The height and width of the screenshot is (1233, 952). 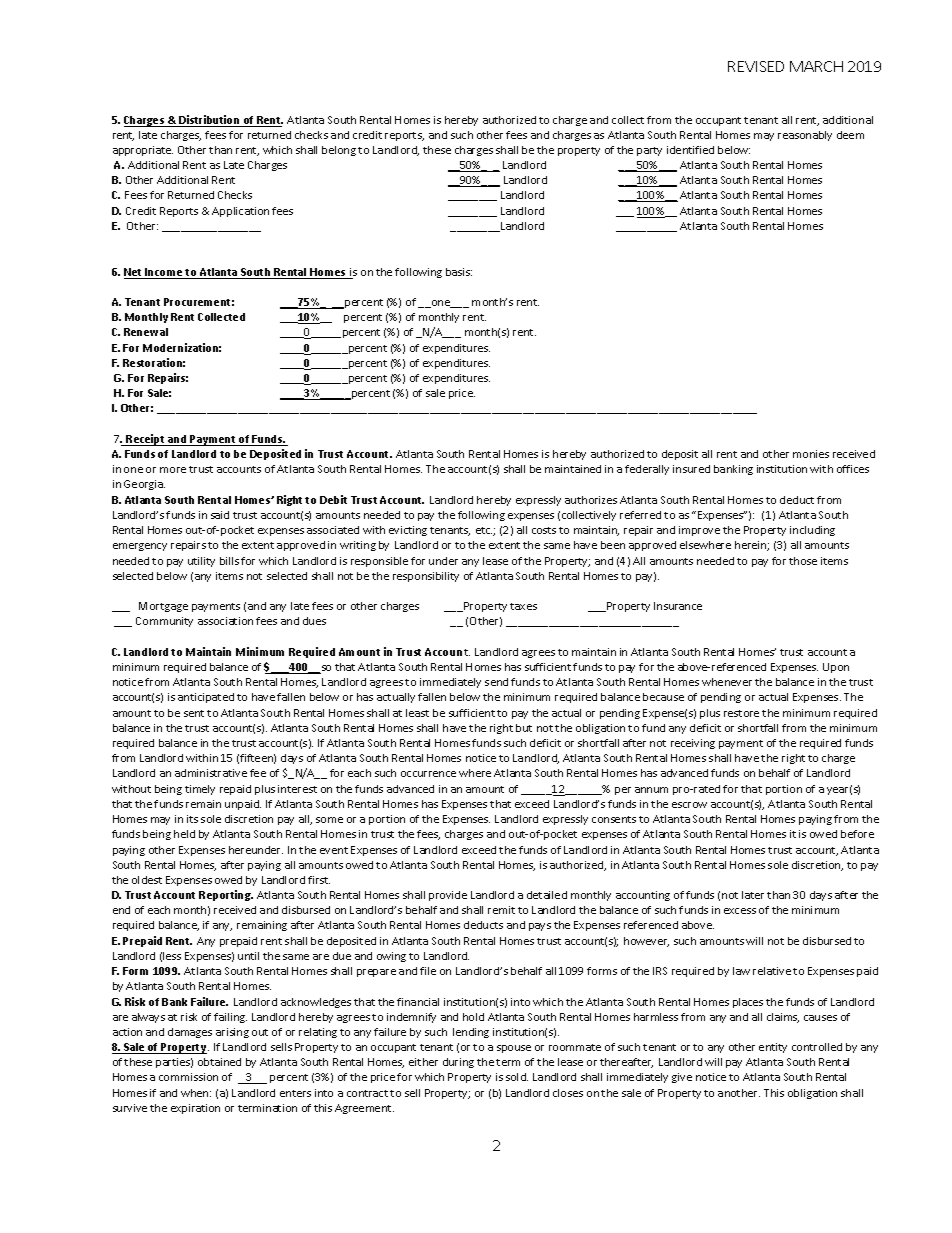 I want to click on Receipt, so click(x=146, y=440).
